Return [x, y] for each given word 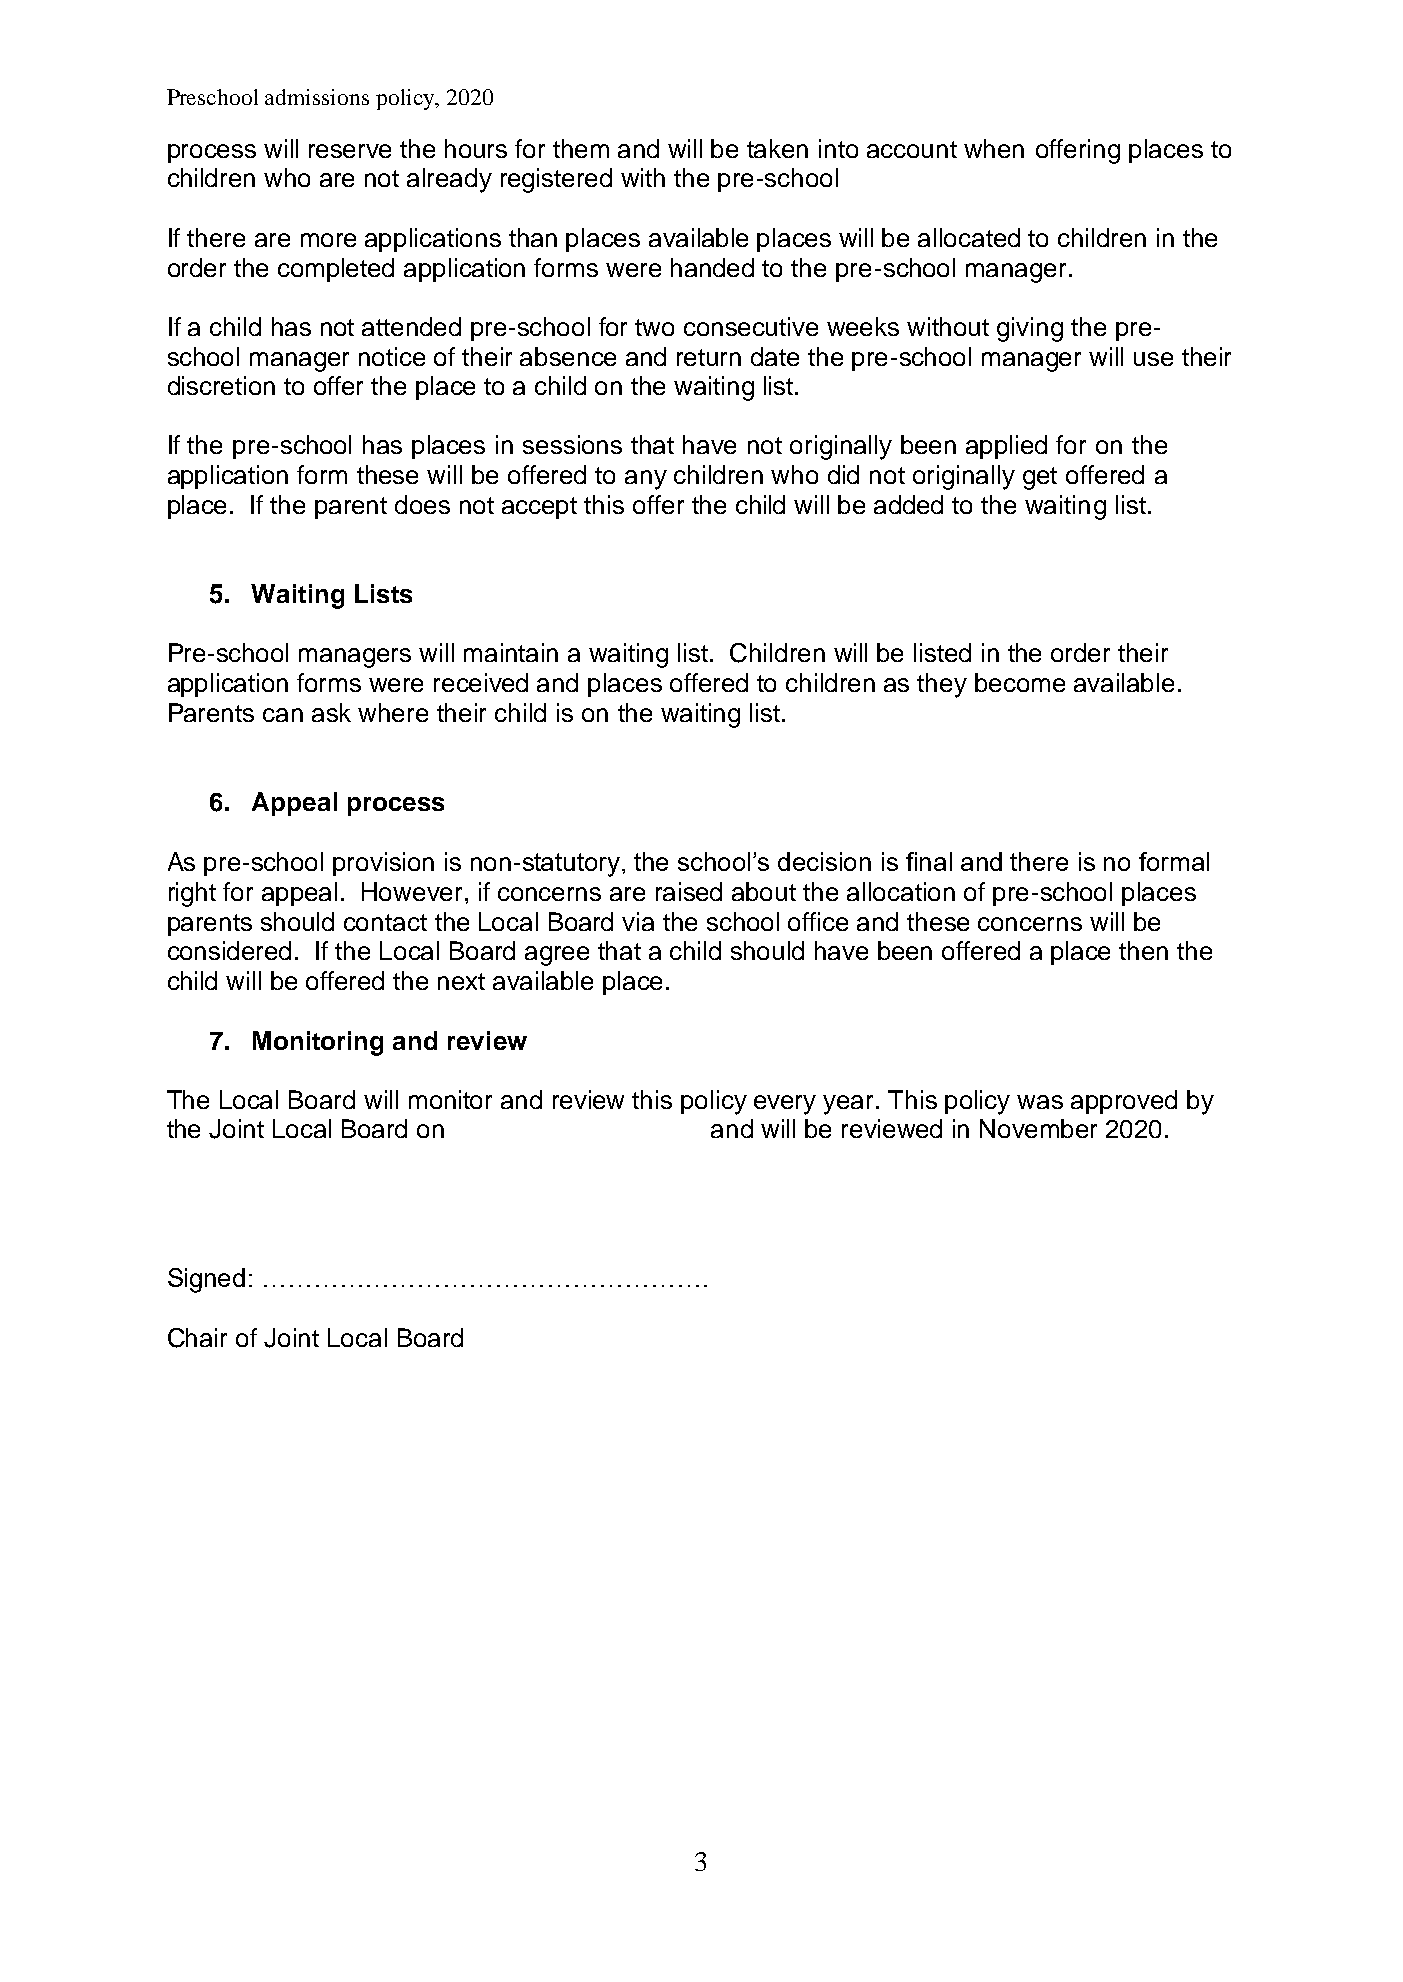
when [994, 148]
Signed [206, 1280]
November [1038, 1128]
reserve [350, 151]
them [581, 148]
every [785, 1105]
